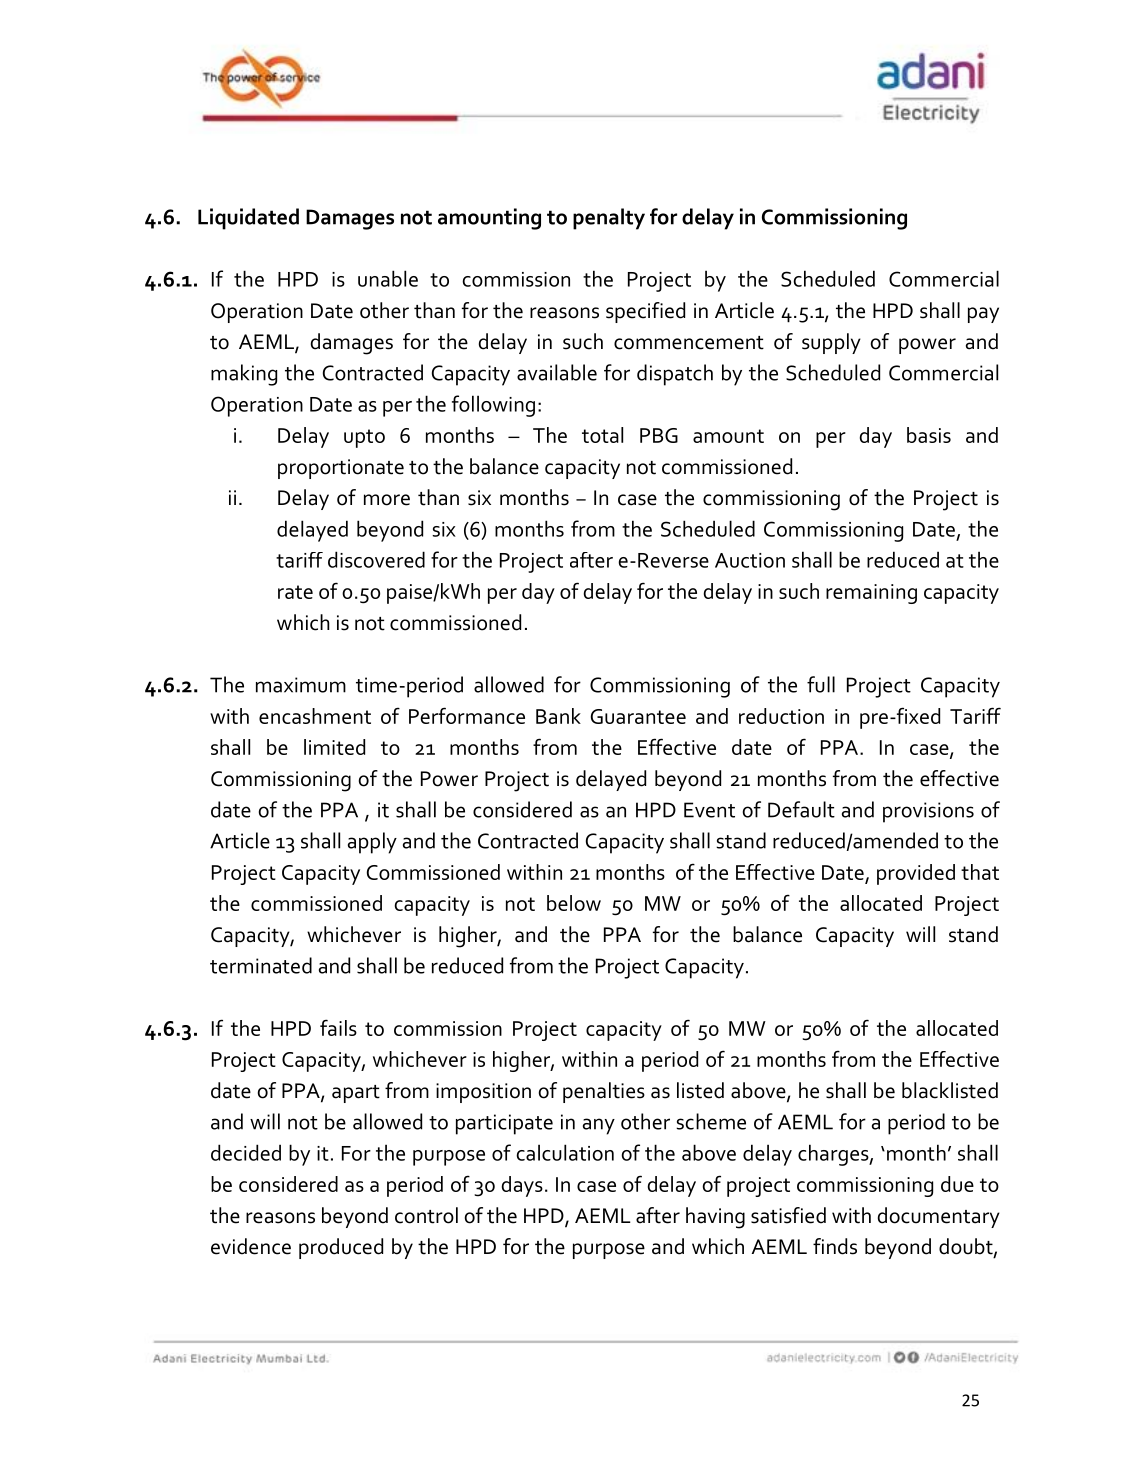  What do you see at coordinates (609, 219) in the document?
I see `penalty` at bounding box center [609, 219].
